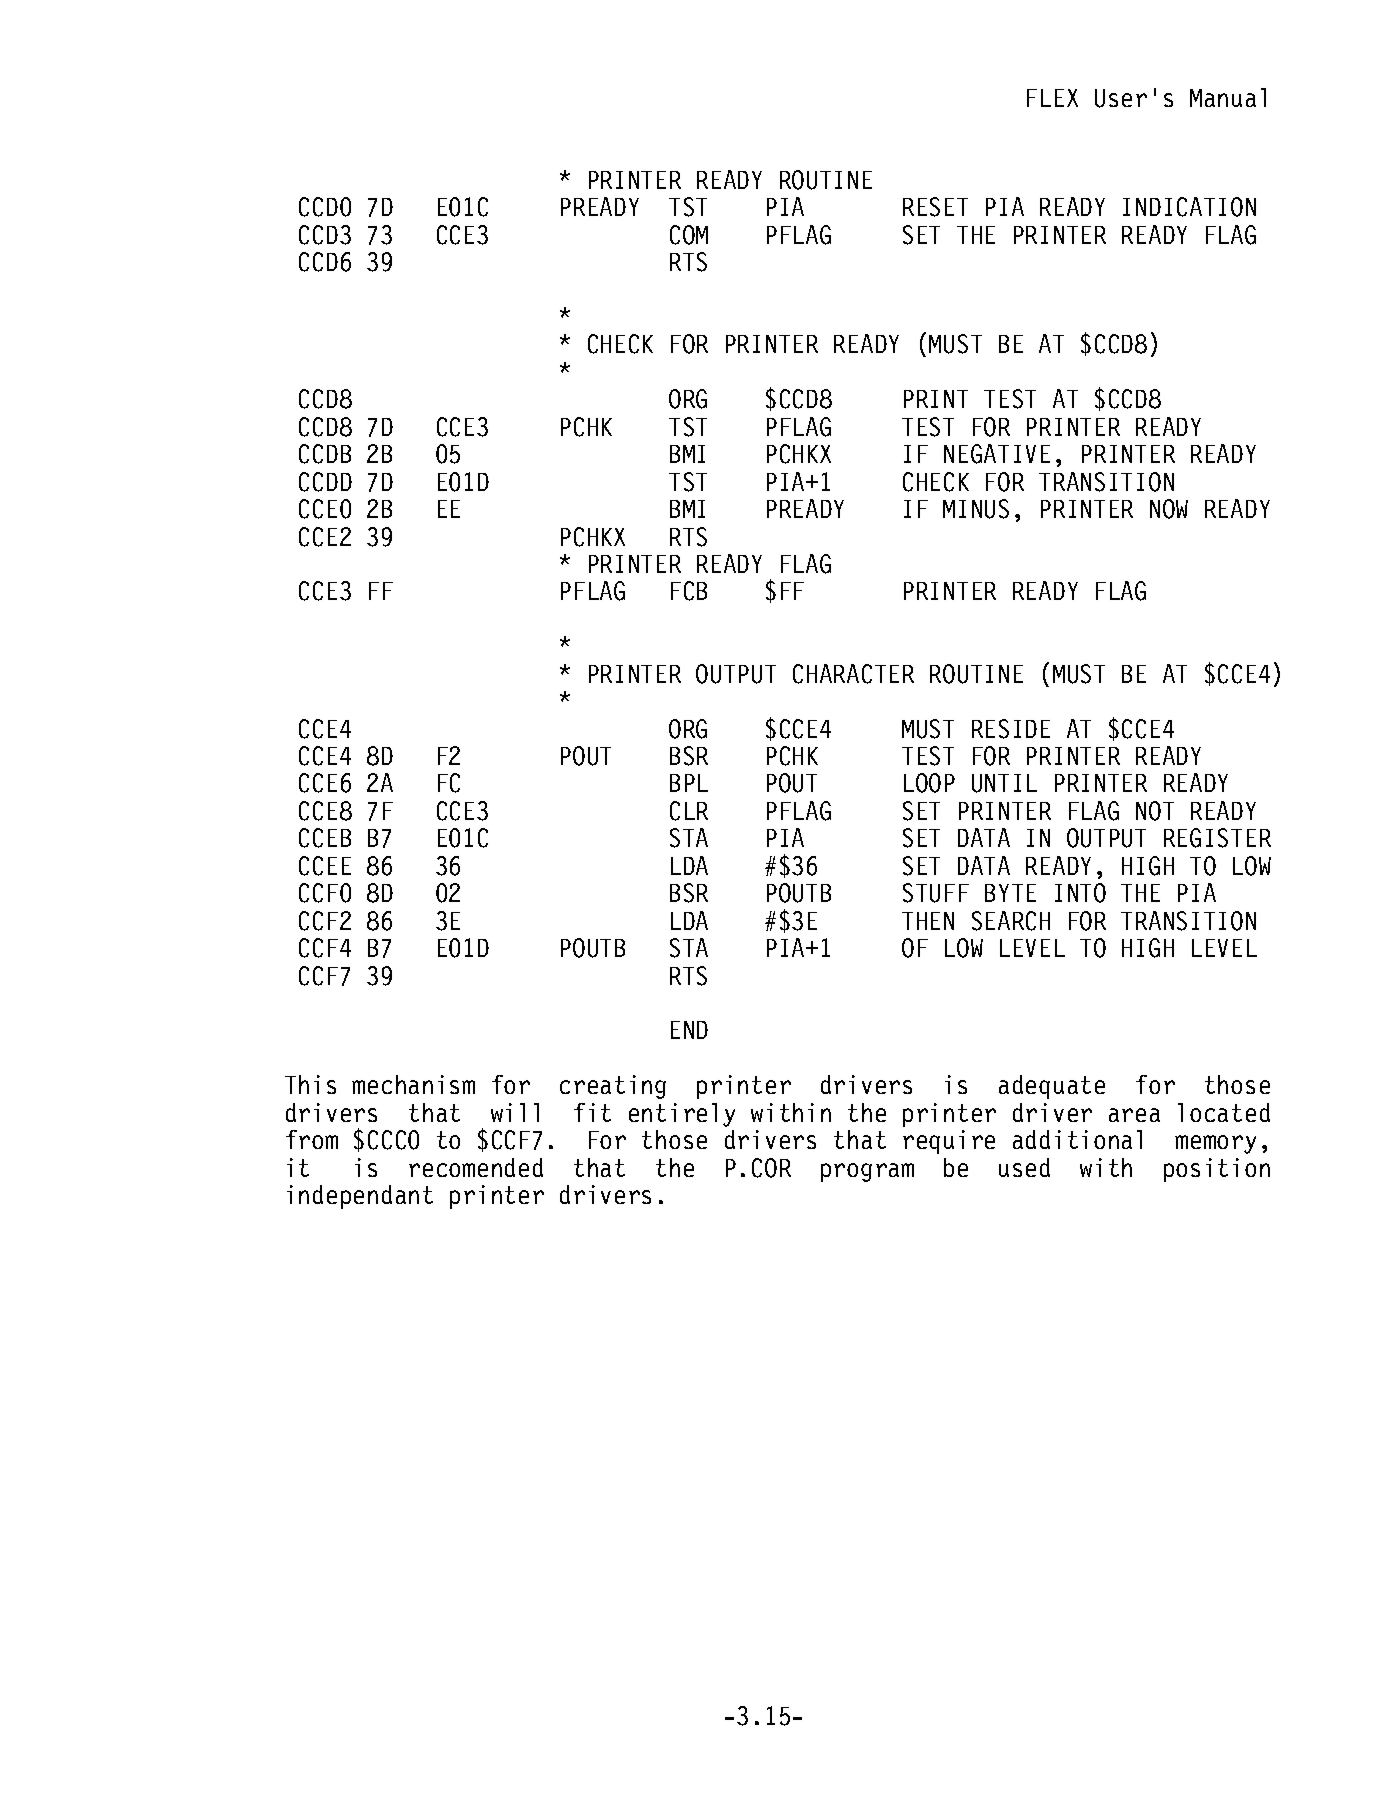 Image resolution: width=1399 pixels, height=1811 pixels. What do you see at coordinates (689, 811) in the screenshot?
I see `CLR` at bounding box center [689, 811].
